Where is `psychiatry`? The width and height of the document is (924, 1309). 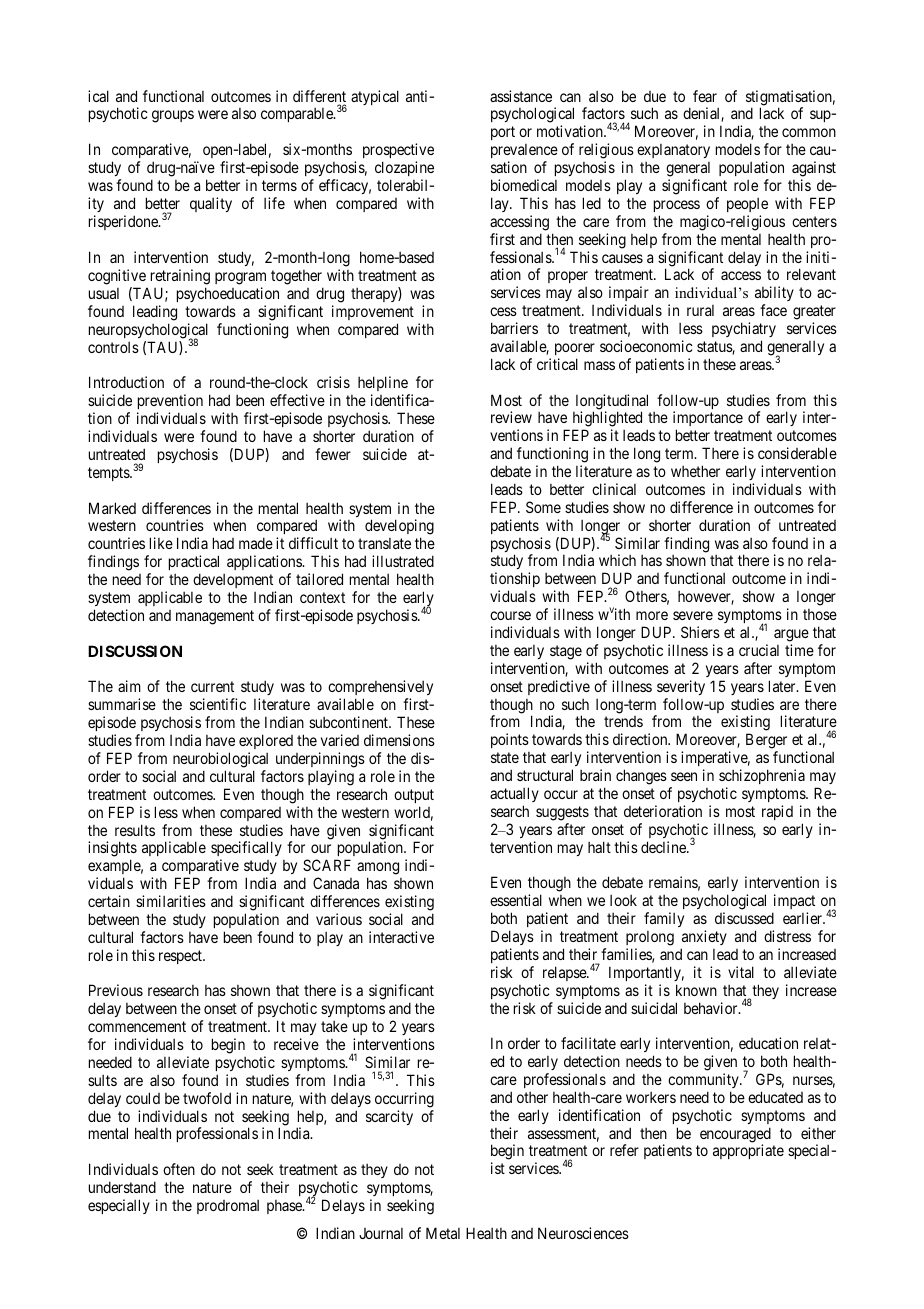 psychiatry is located at coordinates (744, 329).
